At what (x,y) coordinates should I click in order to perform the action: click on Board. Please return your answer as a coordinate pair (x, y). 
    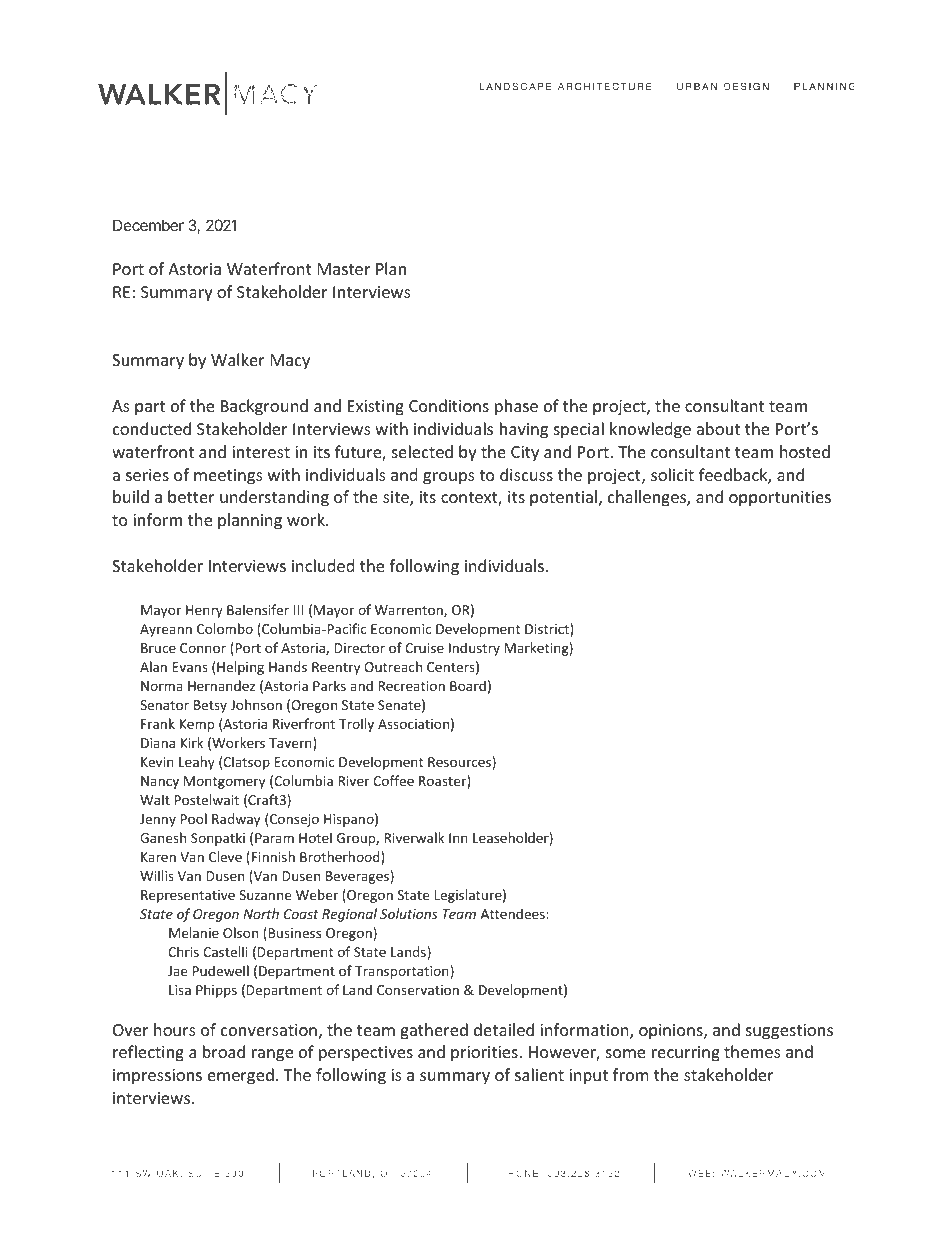
    Looking at the image, I should click on (468, 685).
